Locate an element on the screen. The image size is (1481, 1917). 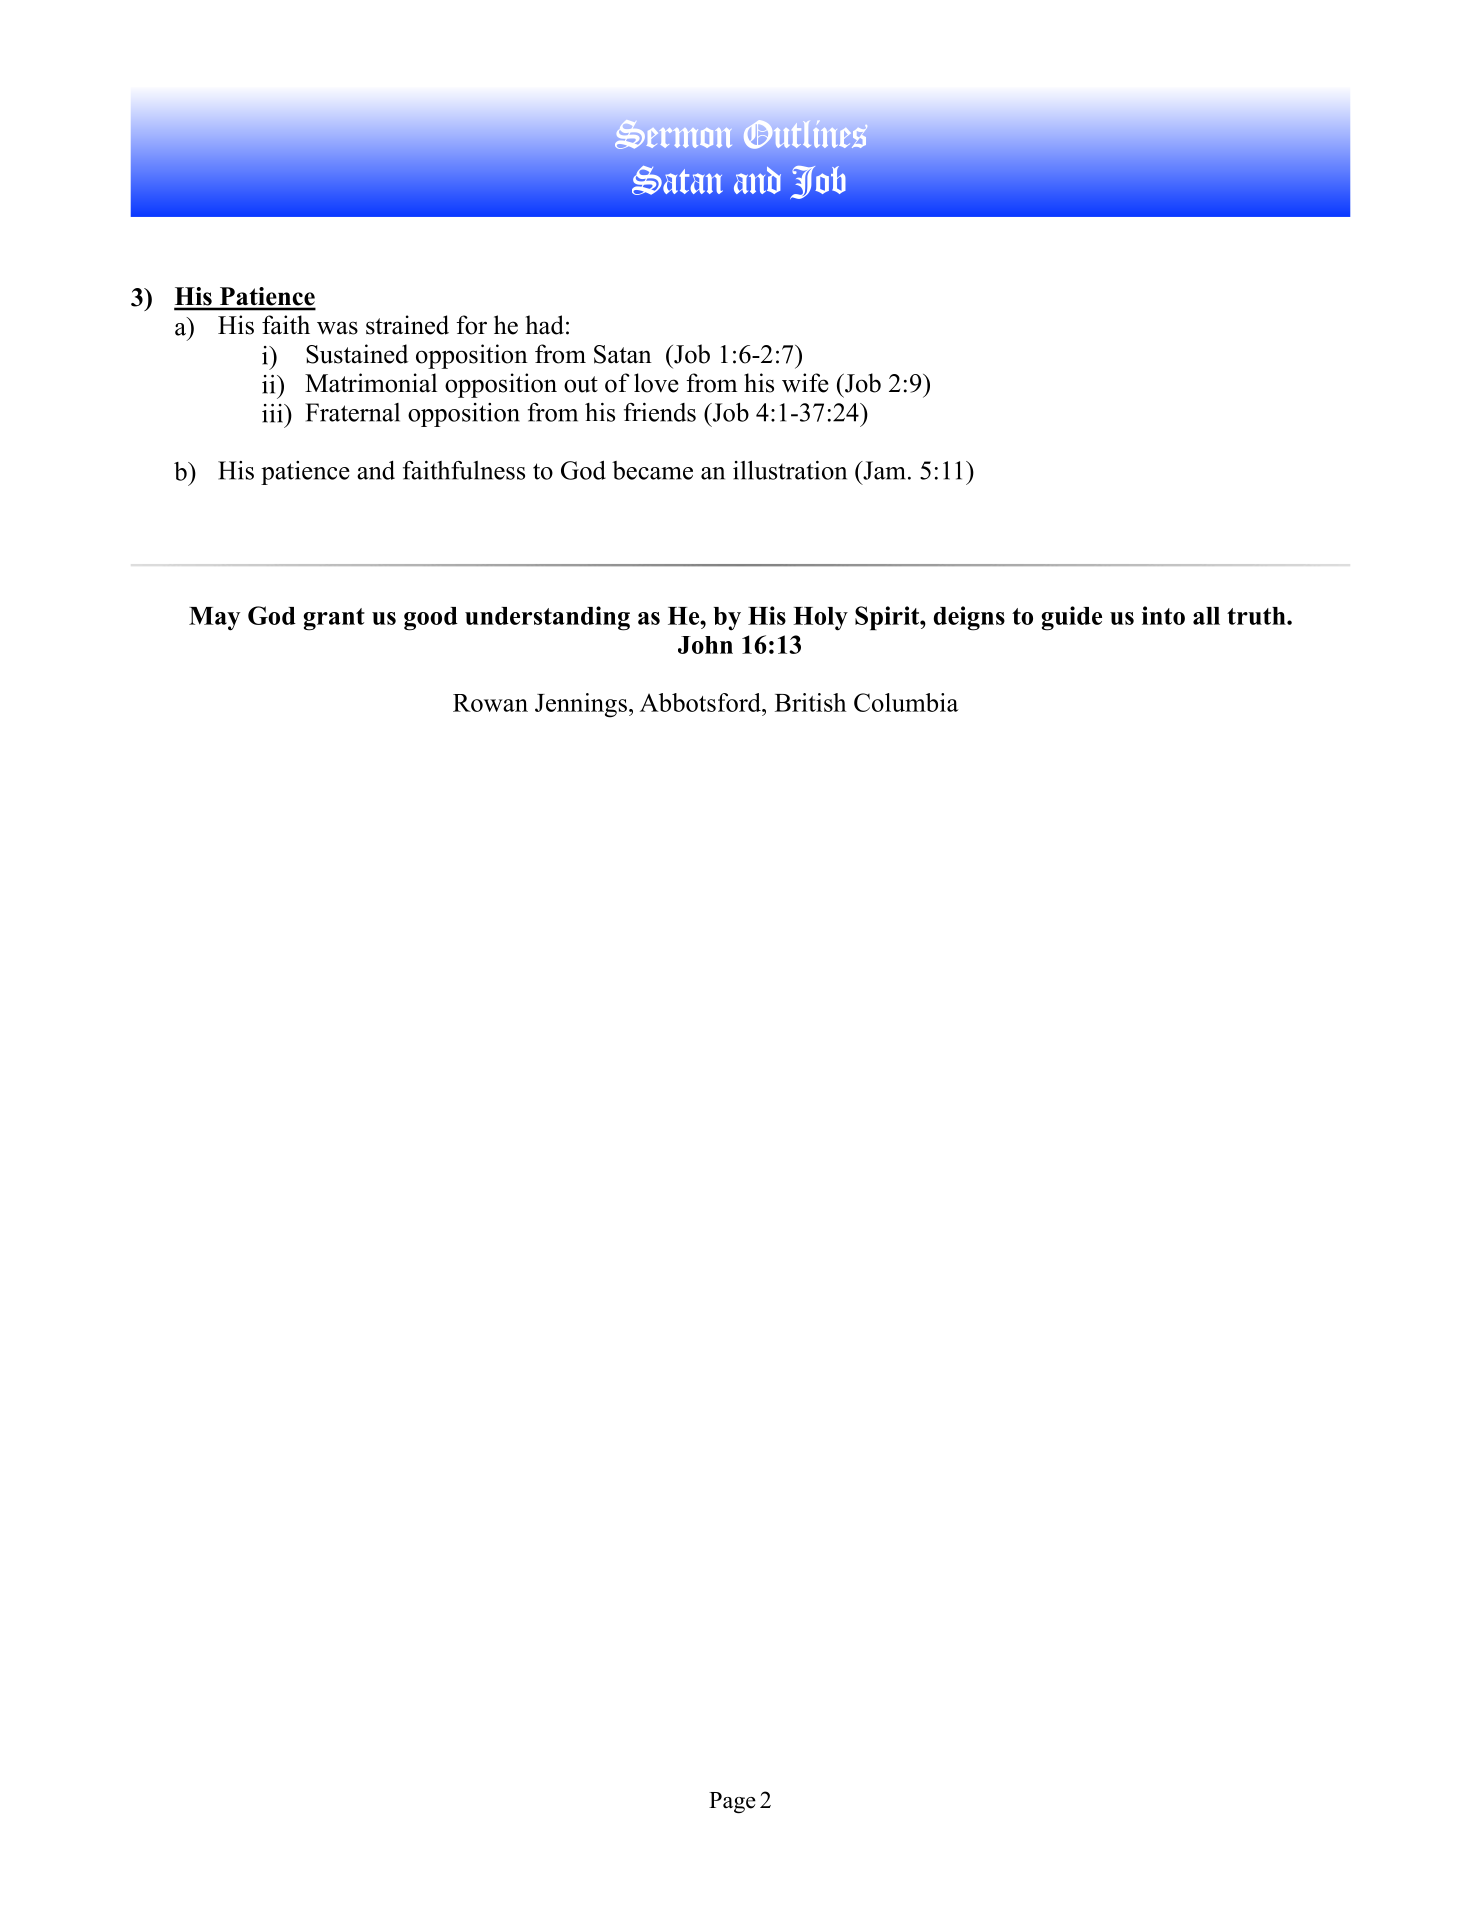
Outlines is located at coordinates (805, 134).
